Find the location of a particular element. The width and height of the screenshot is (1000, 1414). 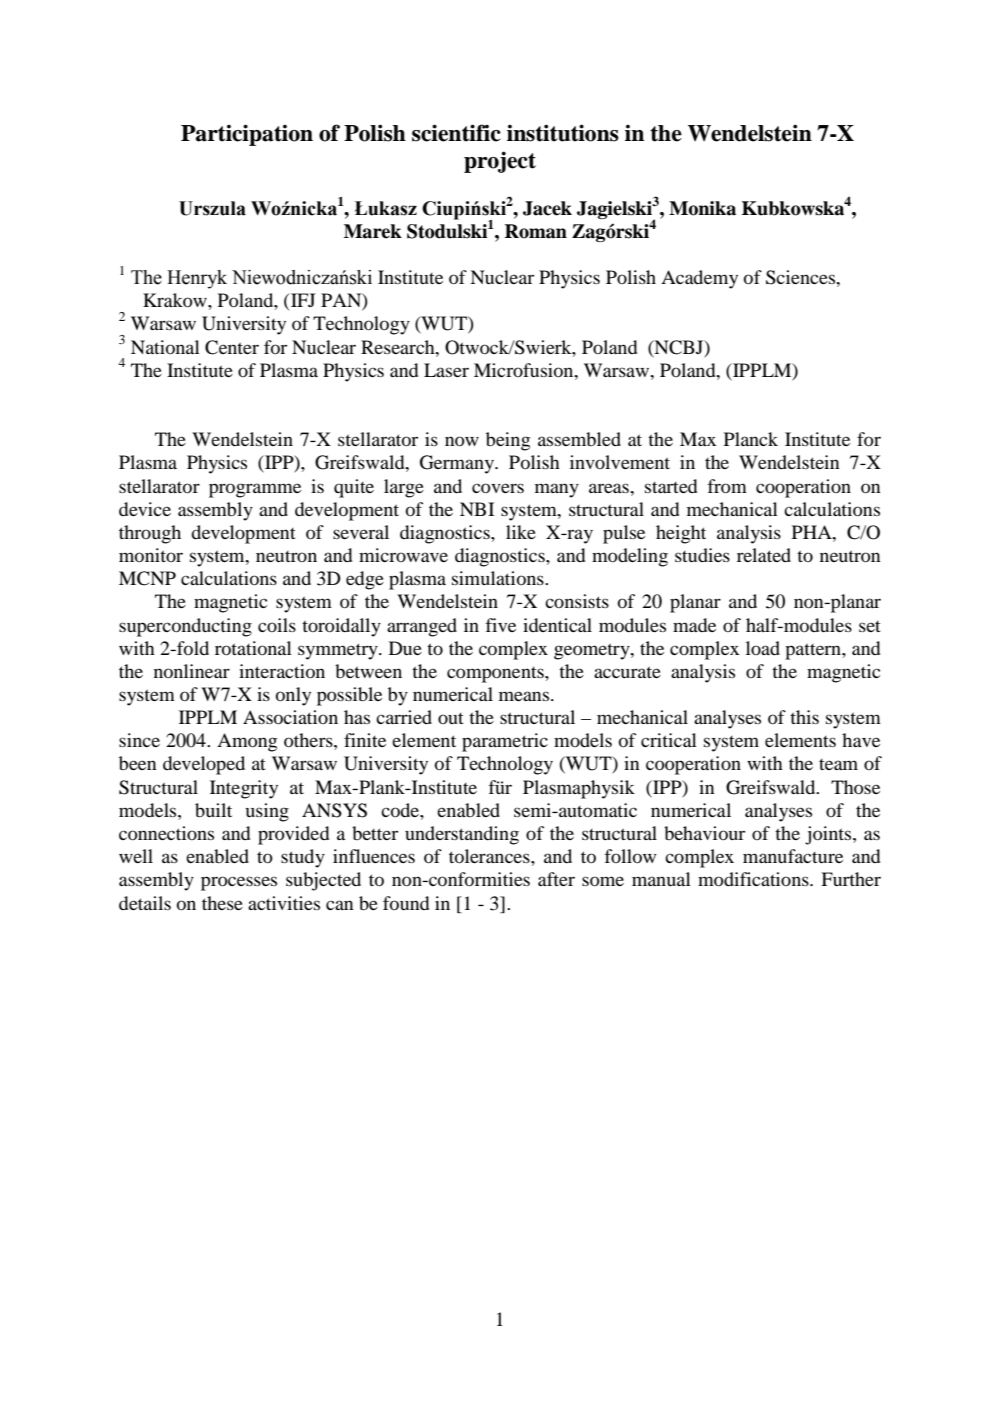

processes is located at coordinates (239, 883).
